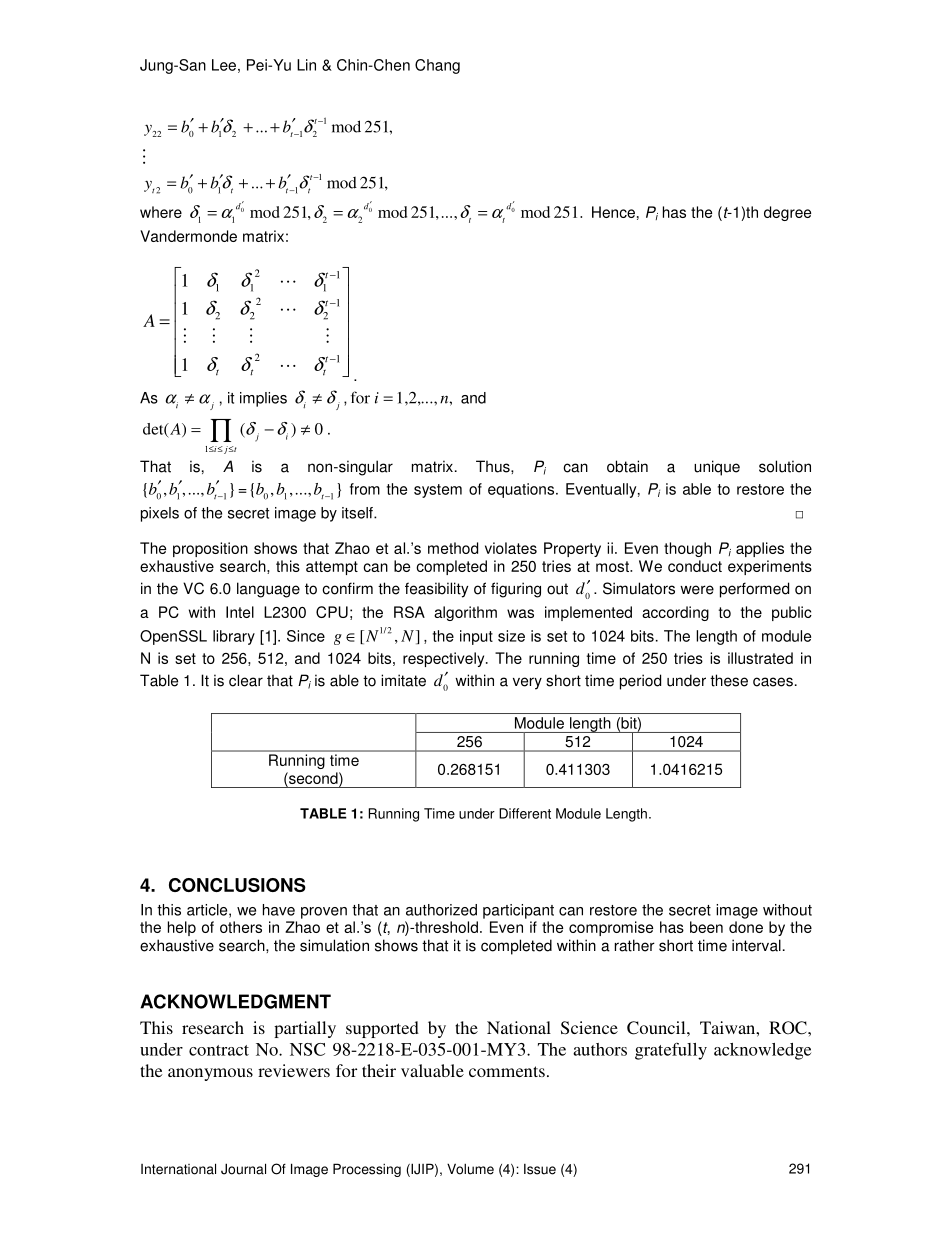 This screenshot has height=1233, width=952. What do you see at coordinates (525, 813) in the screenshot?
I see `Different` at bounding box center [525, 813].
